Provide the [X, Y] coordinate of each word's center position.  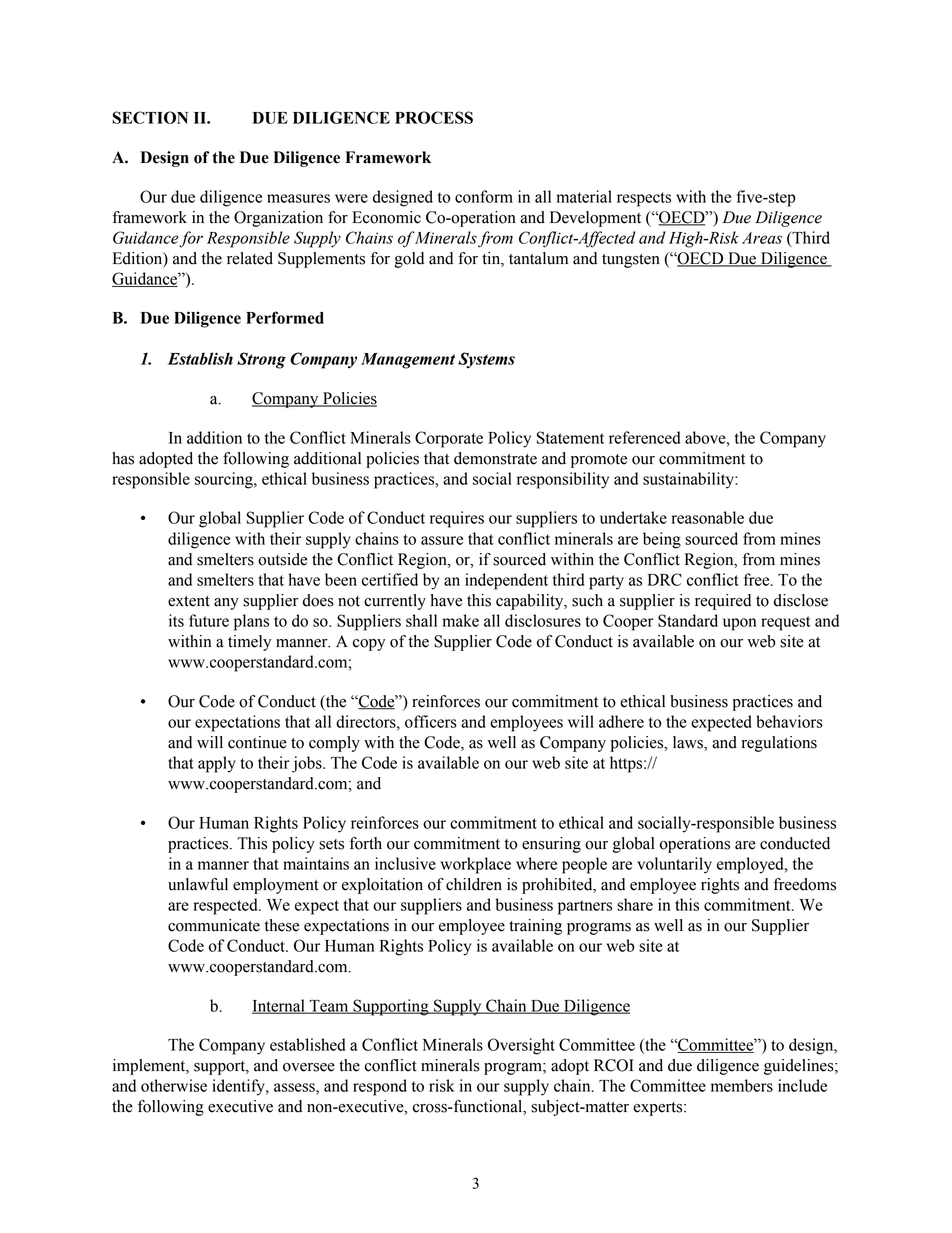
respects [644, 199]
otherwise [174, 1085]
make [460, 620]
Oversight [521, 1046]
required [723, 602]
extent [189, 601]
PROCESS [434, 117]
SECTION [150, 117]
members [742, 1085]
